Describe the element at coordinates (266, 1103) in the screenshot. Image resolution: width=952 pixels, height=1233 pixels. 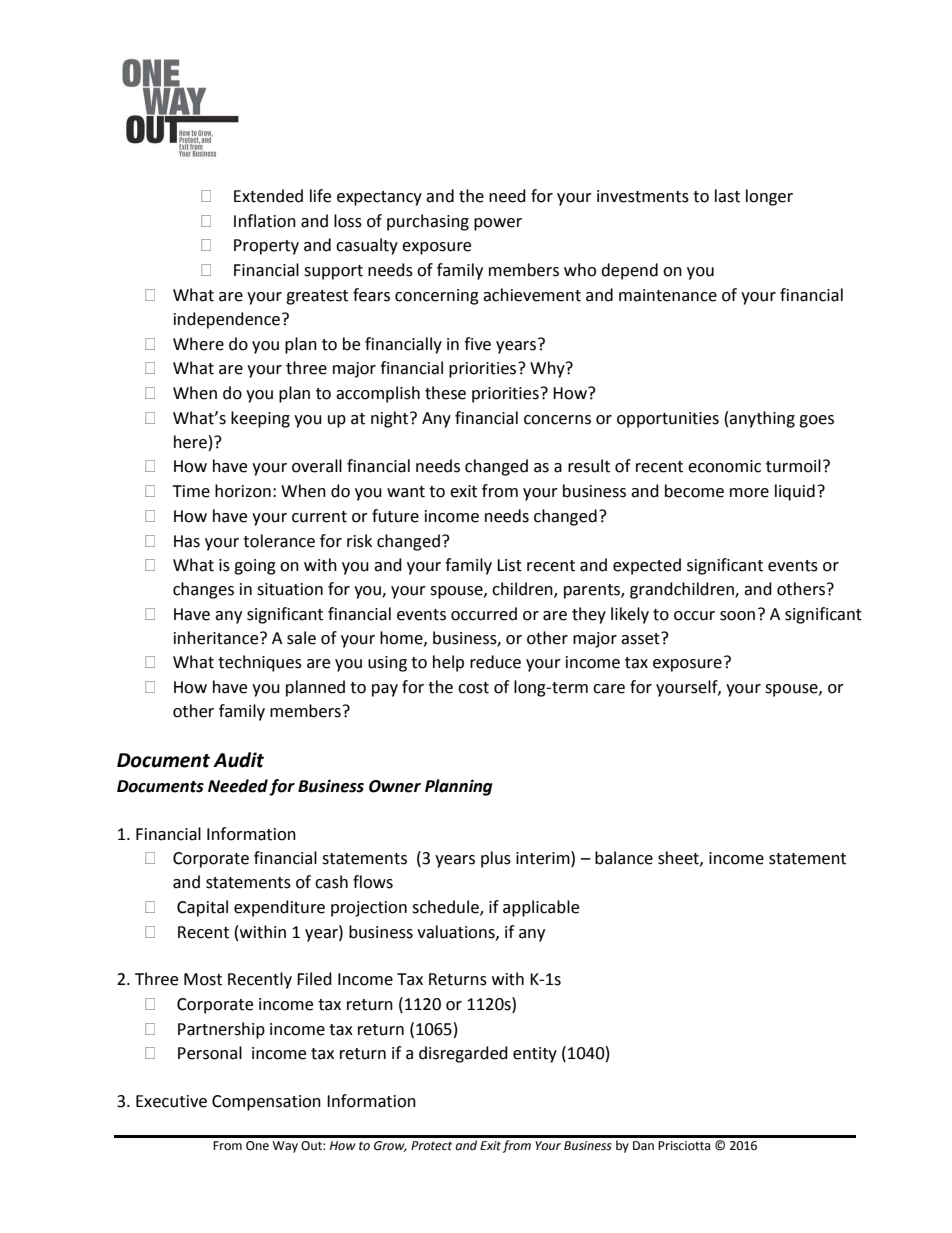
I see `Compensation` at that location.
